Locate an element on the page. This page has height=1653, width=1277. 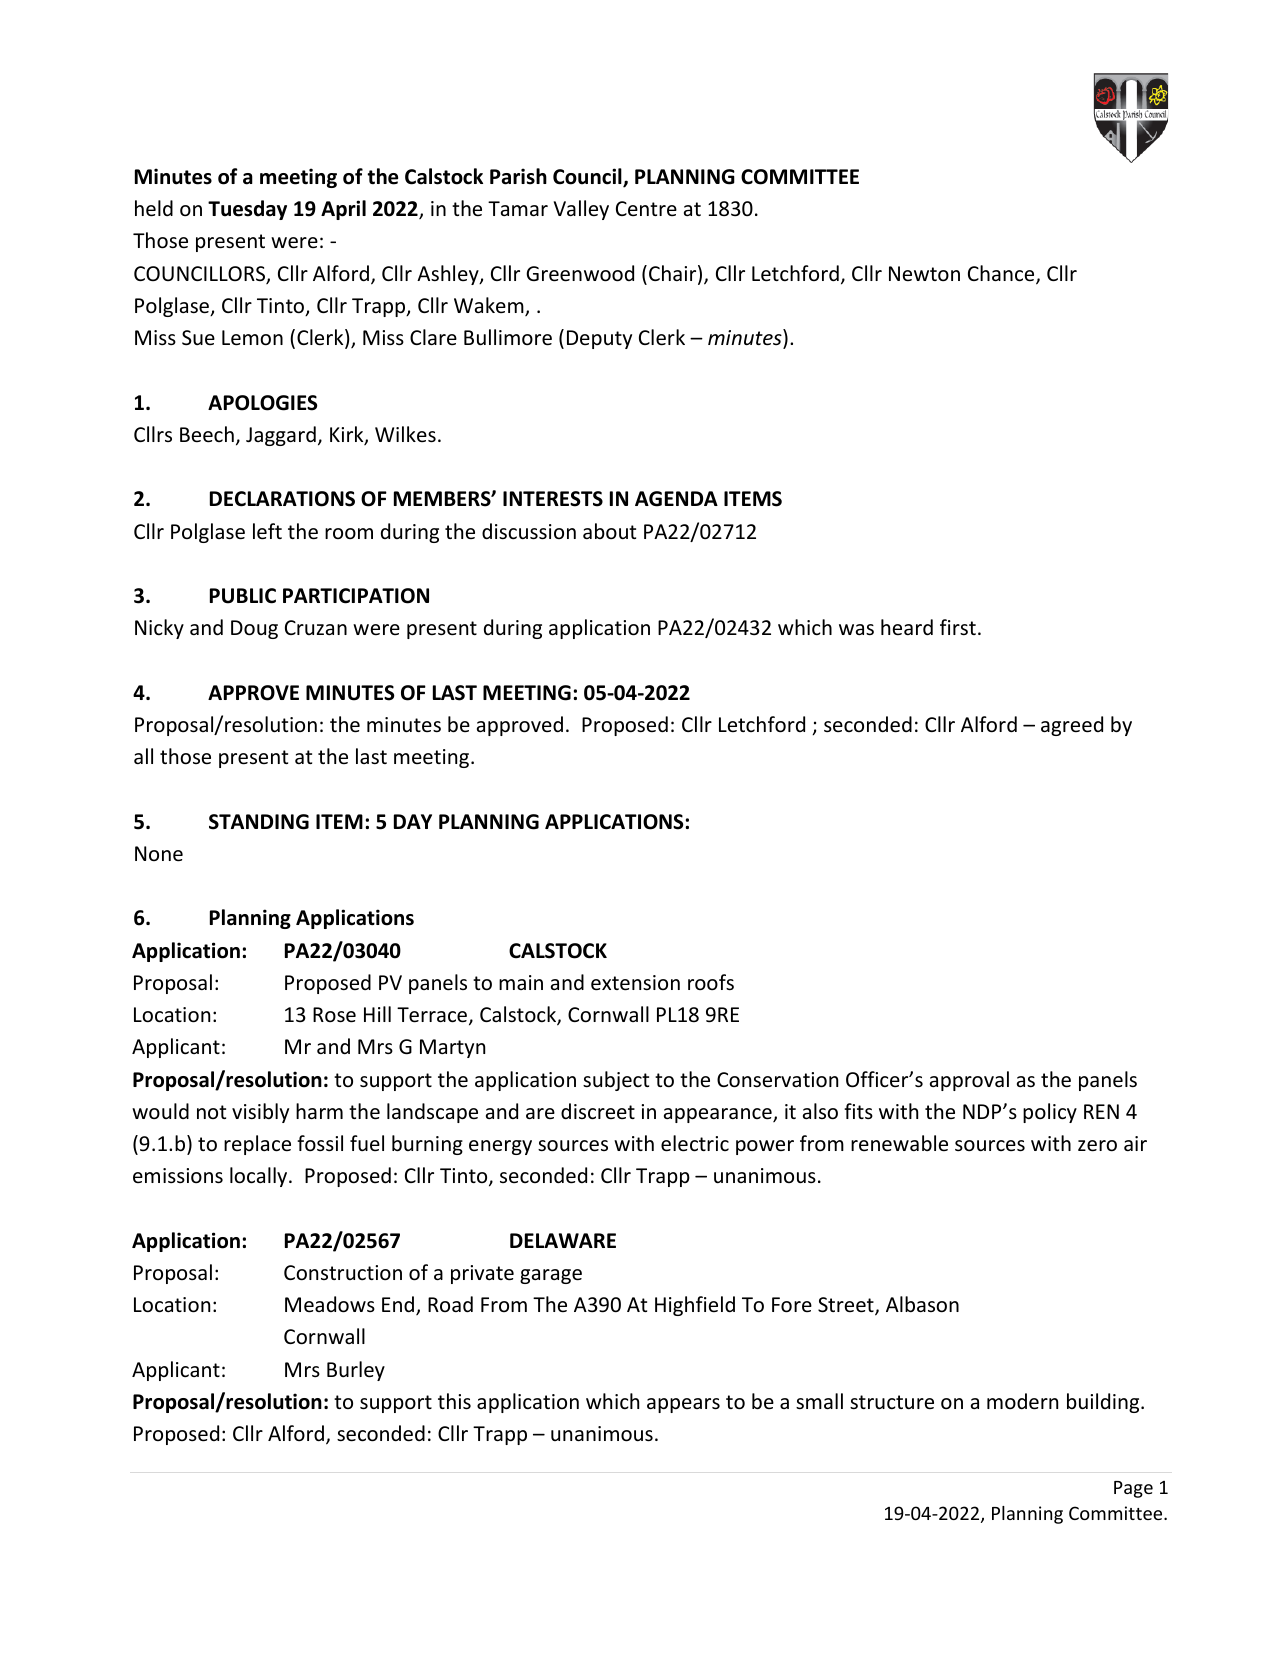
agreed is located at coordinates (1072, 726).
